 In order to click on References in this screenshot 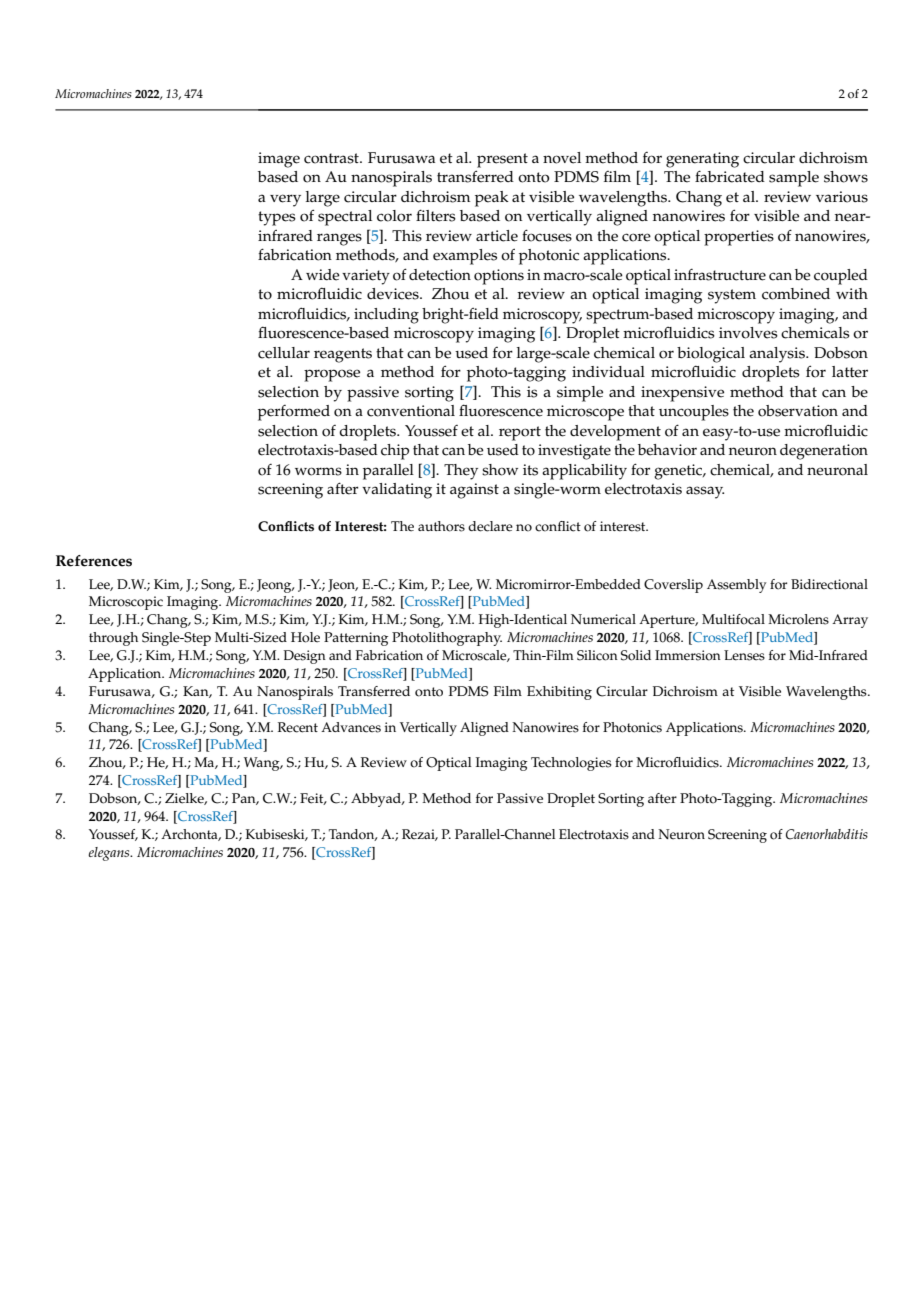, I will do `click(94, 561)`.
